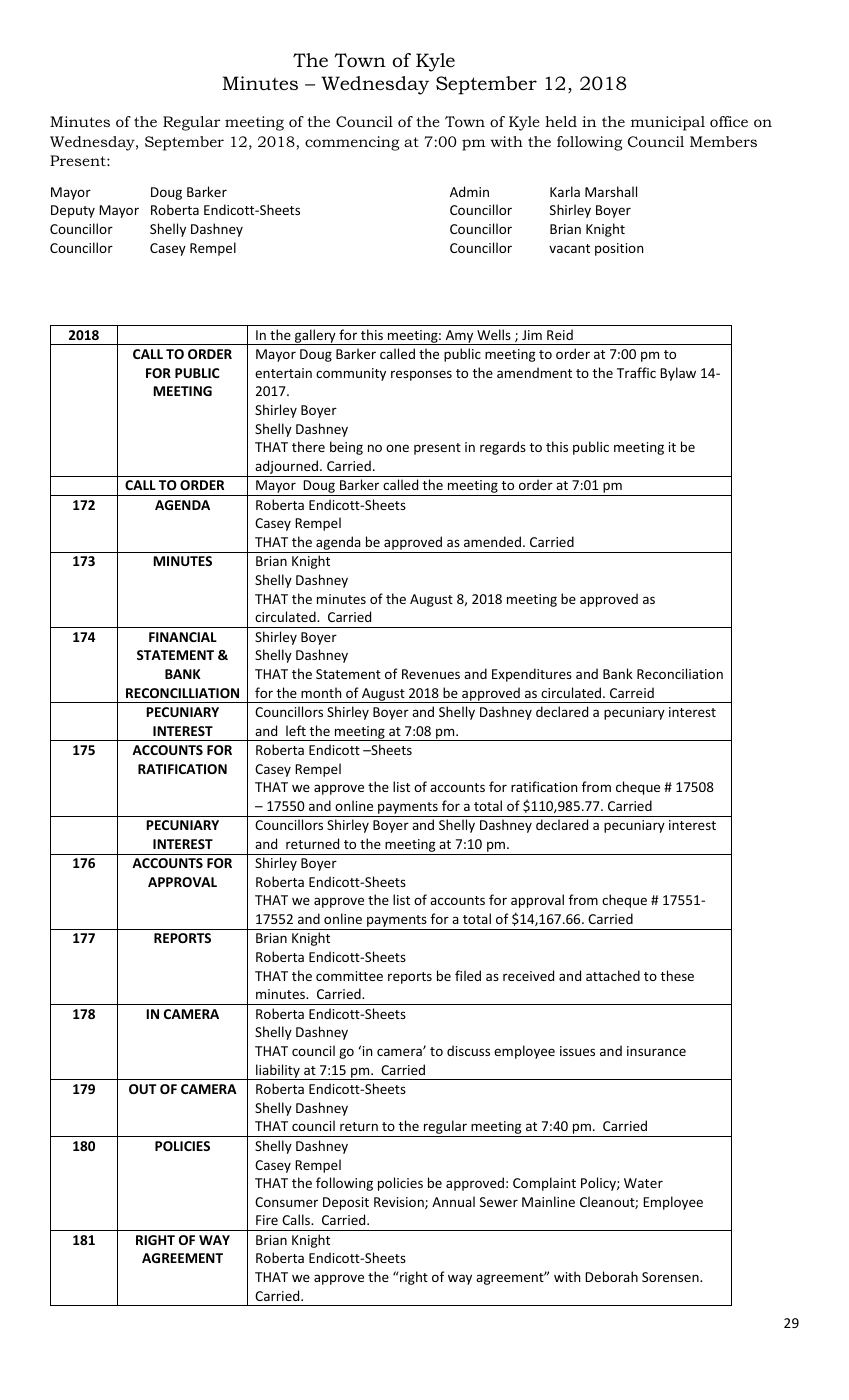 This screenshot has height=1400, width=849. Describe the element at coordinates (400, 1203) in the screenshot. I see `Revision` at that location.
